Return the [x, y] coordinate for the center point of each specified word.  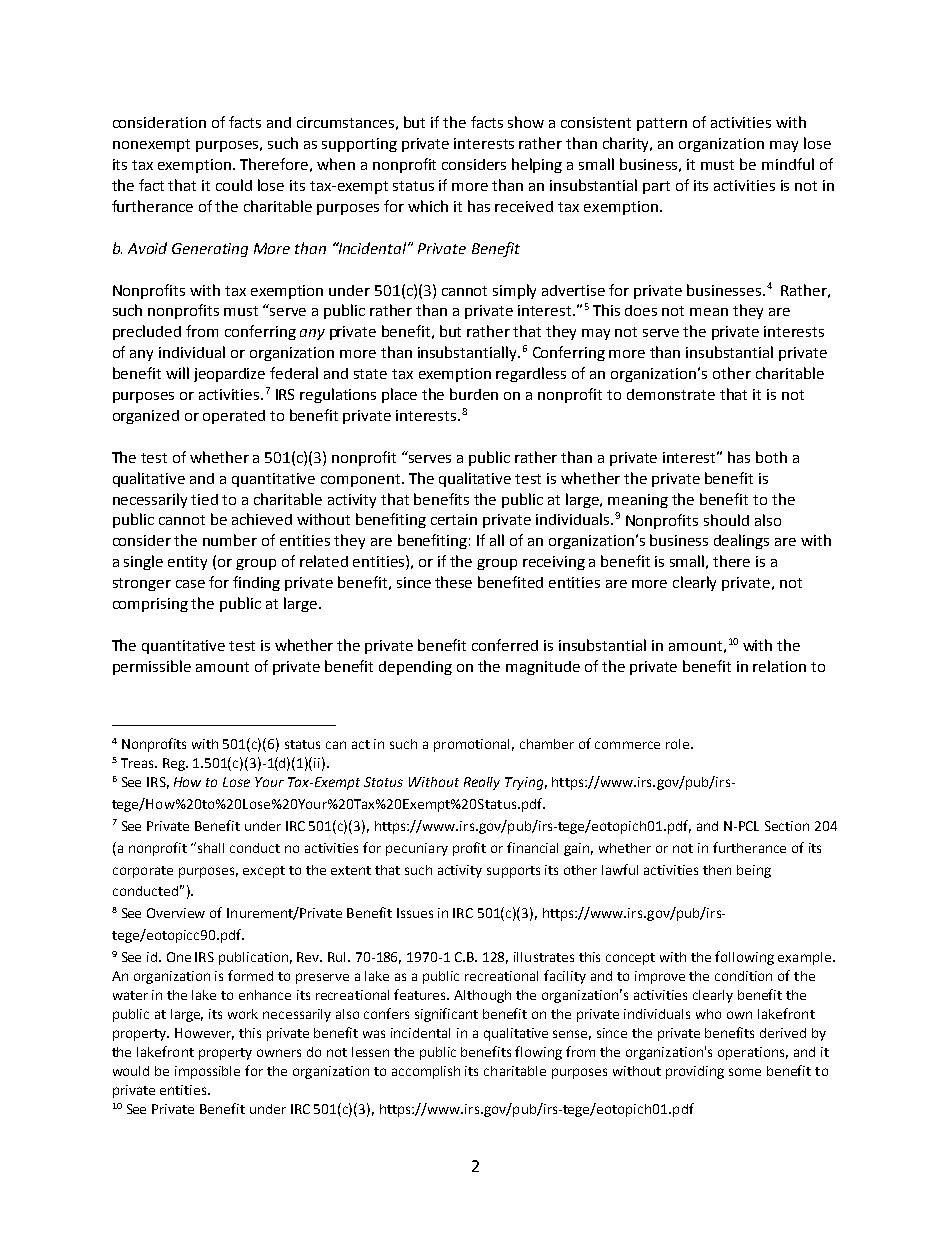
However [204, 1034]
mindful [788, 164]
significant [446, 1015]
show [526, 122]
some [745, 1072]
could [234, 185]
